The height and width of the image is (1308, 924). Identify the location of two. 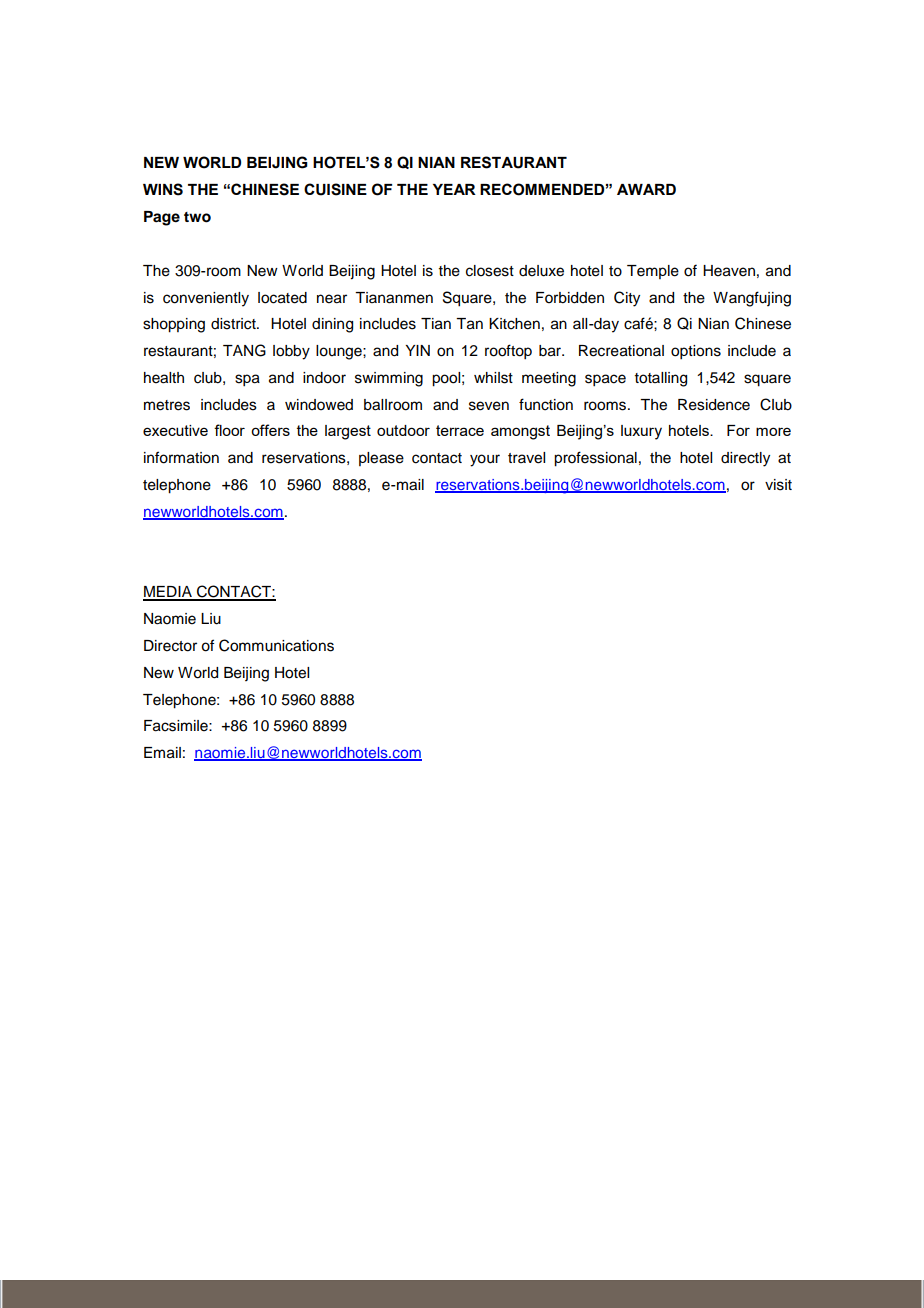
(197, 217).
